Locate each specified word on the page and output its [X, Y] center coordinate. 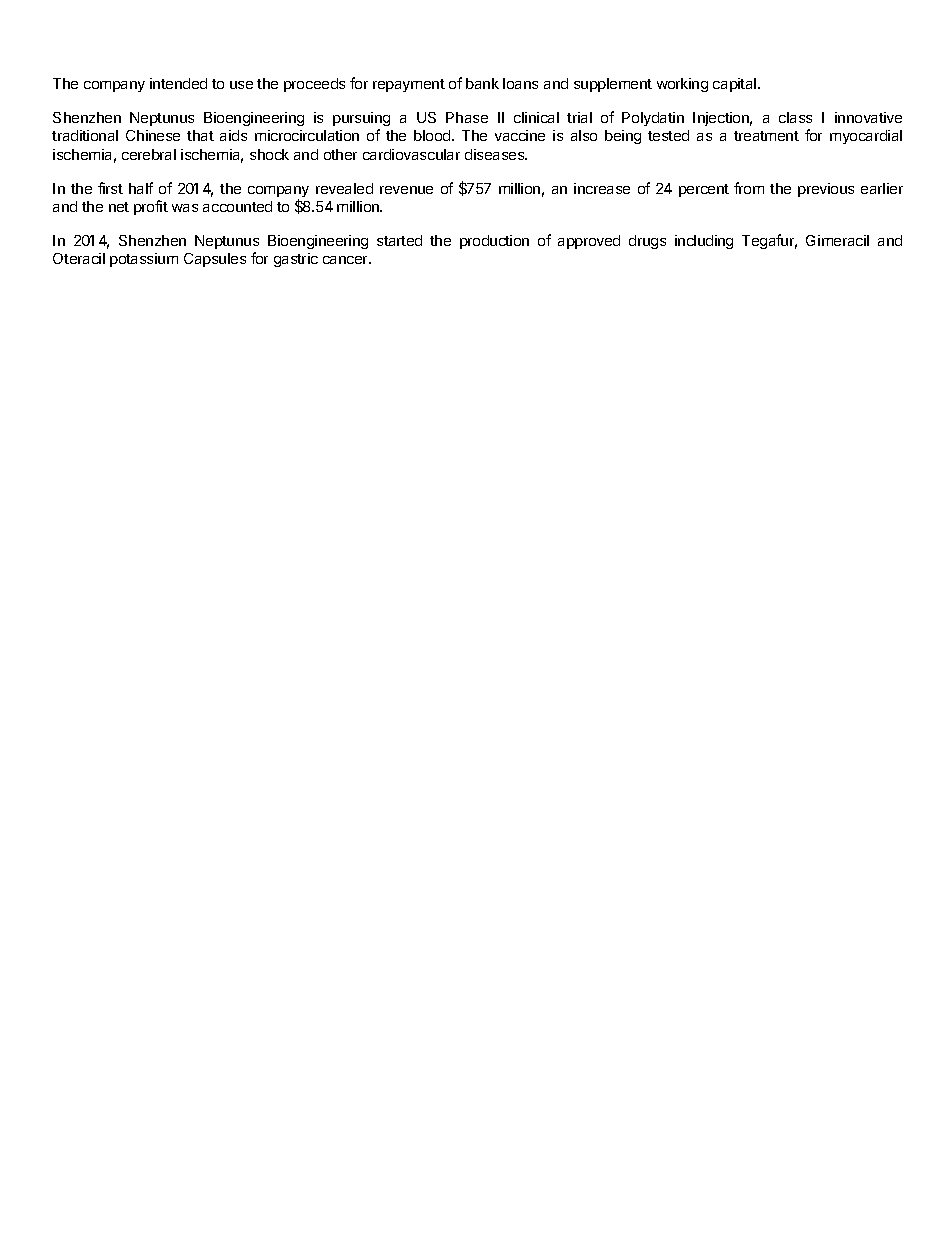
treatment [766, 136]
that [200, 135]
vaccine [520, 135]
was [185, 208]
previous [826, 190]
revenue [406, 190]
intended [178, 83]
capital [736, 85]
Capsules [215, 260]
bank [482, 83]
